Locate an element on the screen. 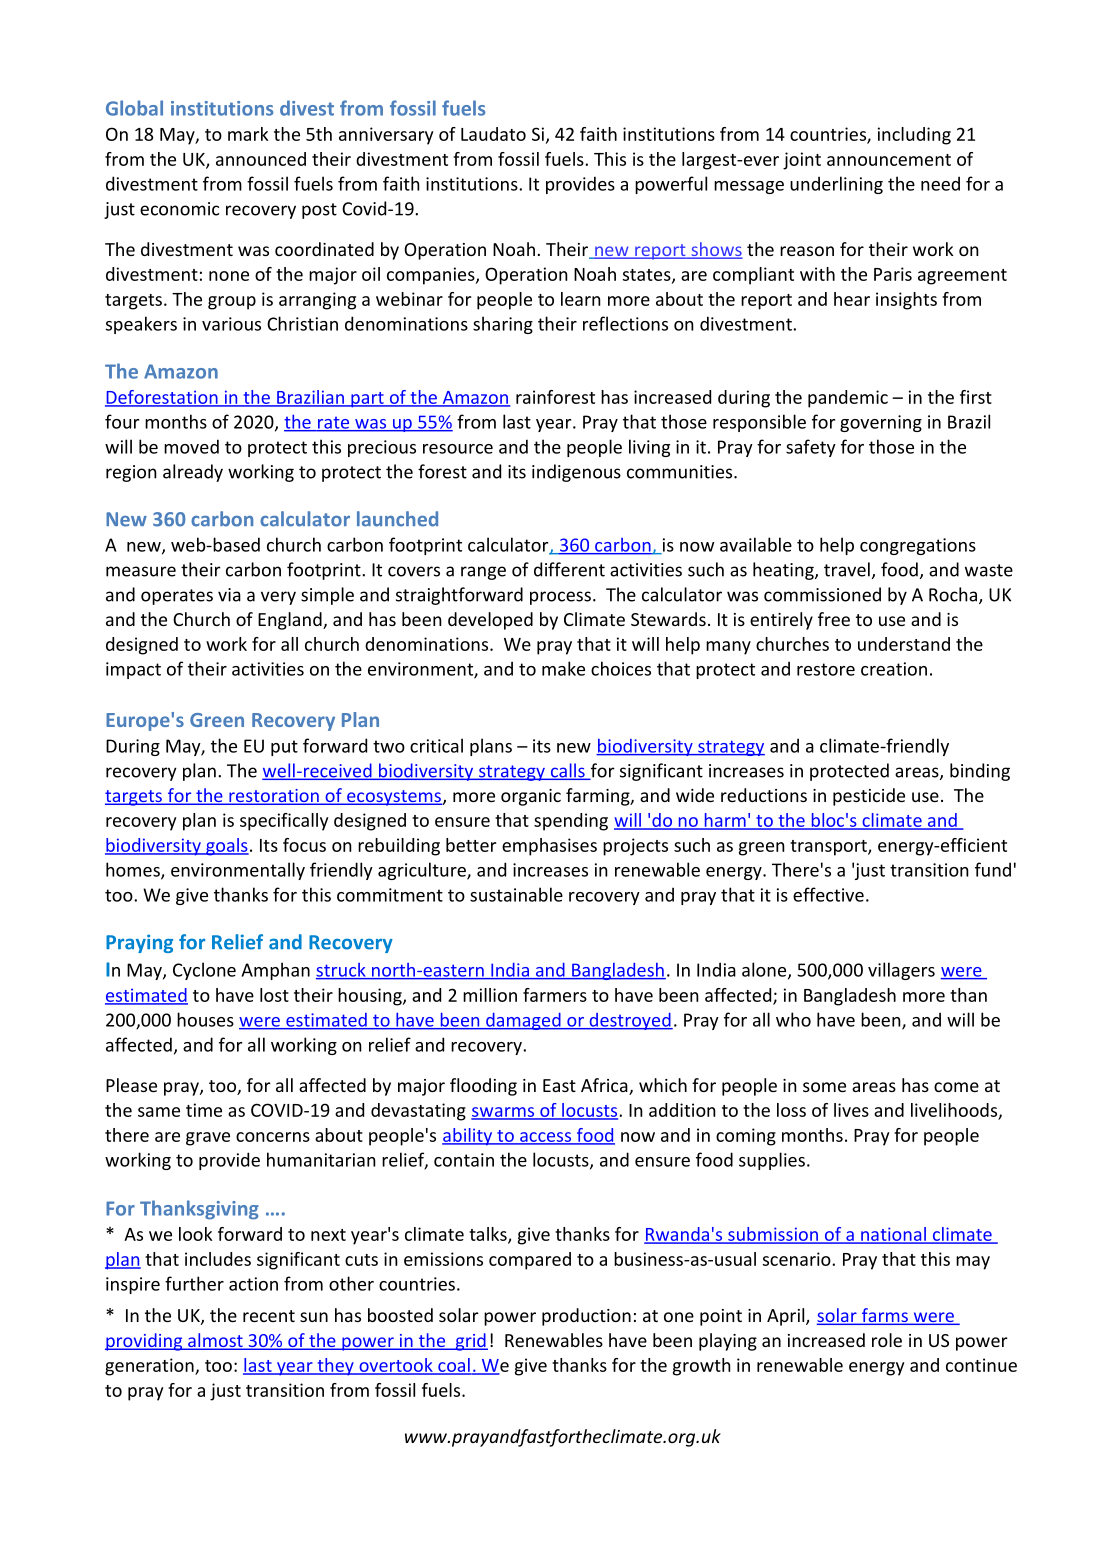 The height and width of the screenshot is (1555, 1099). pandemic is located at coordinates (848, 399).
